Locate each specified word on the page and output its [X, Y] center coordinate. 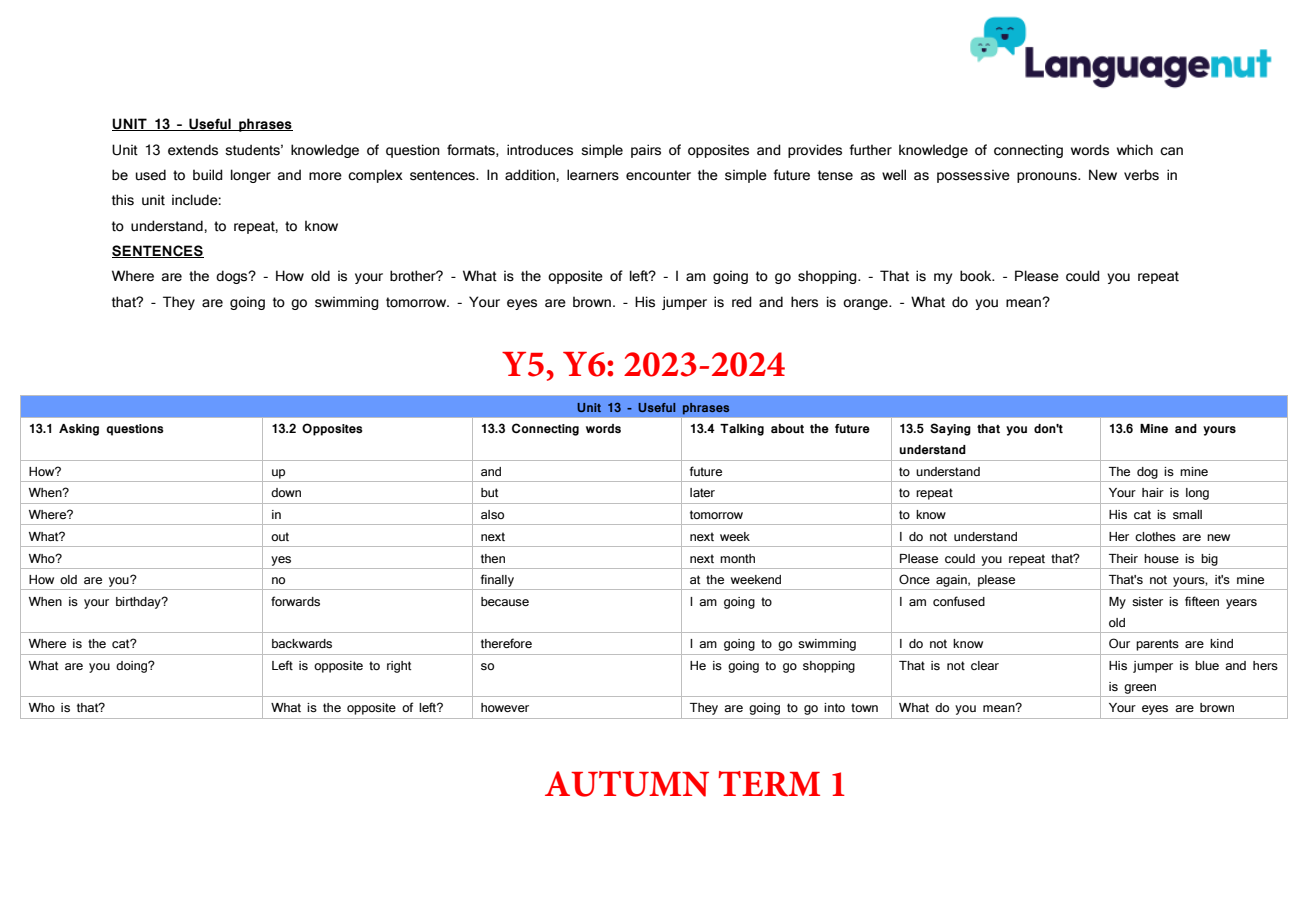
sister [1147, 601]
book [977, 276]
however [505, 707]
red [742, 302]
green [1140, 689]
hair [1153, 492]
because [505, 601]
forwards [295, 601]
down [286, 492]
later [702, 492]
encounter [658, 175]
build [208, 175]
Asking [79, 430]
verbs [1141, 175]
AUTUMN [627, 784]
